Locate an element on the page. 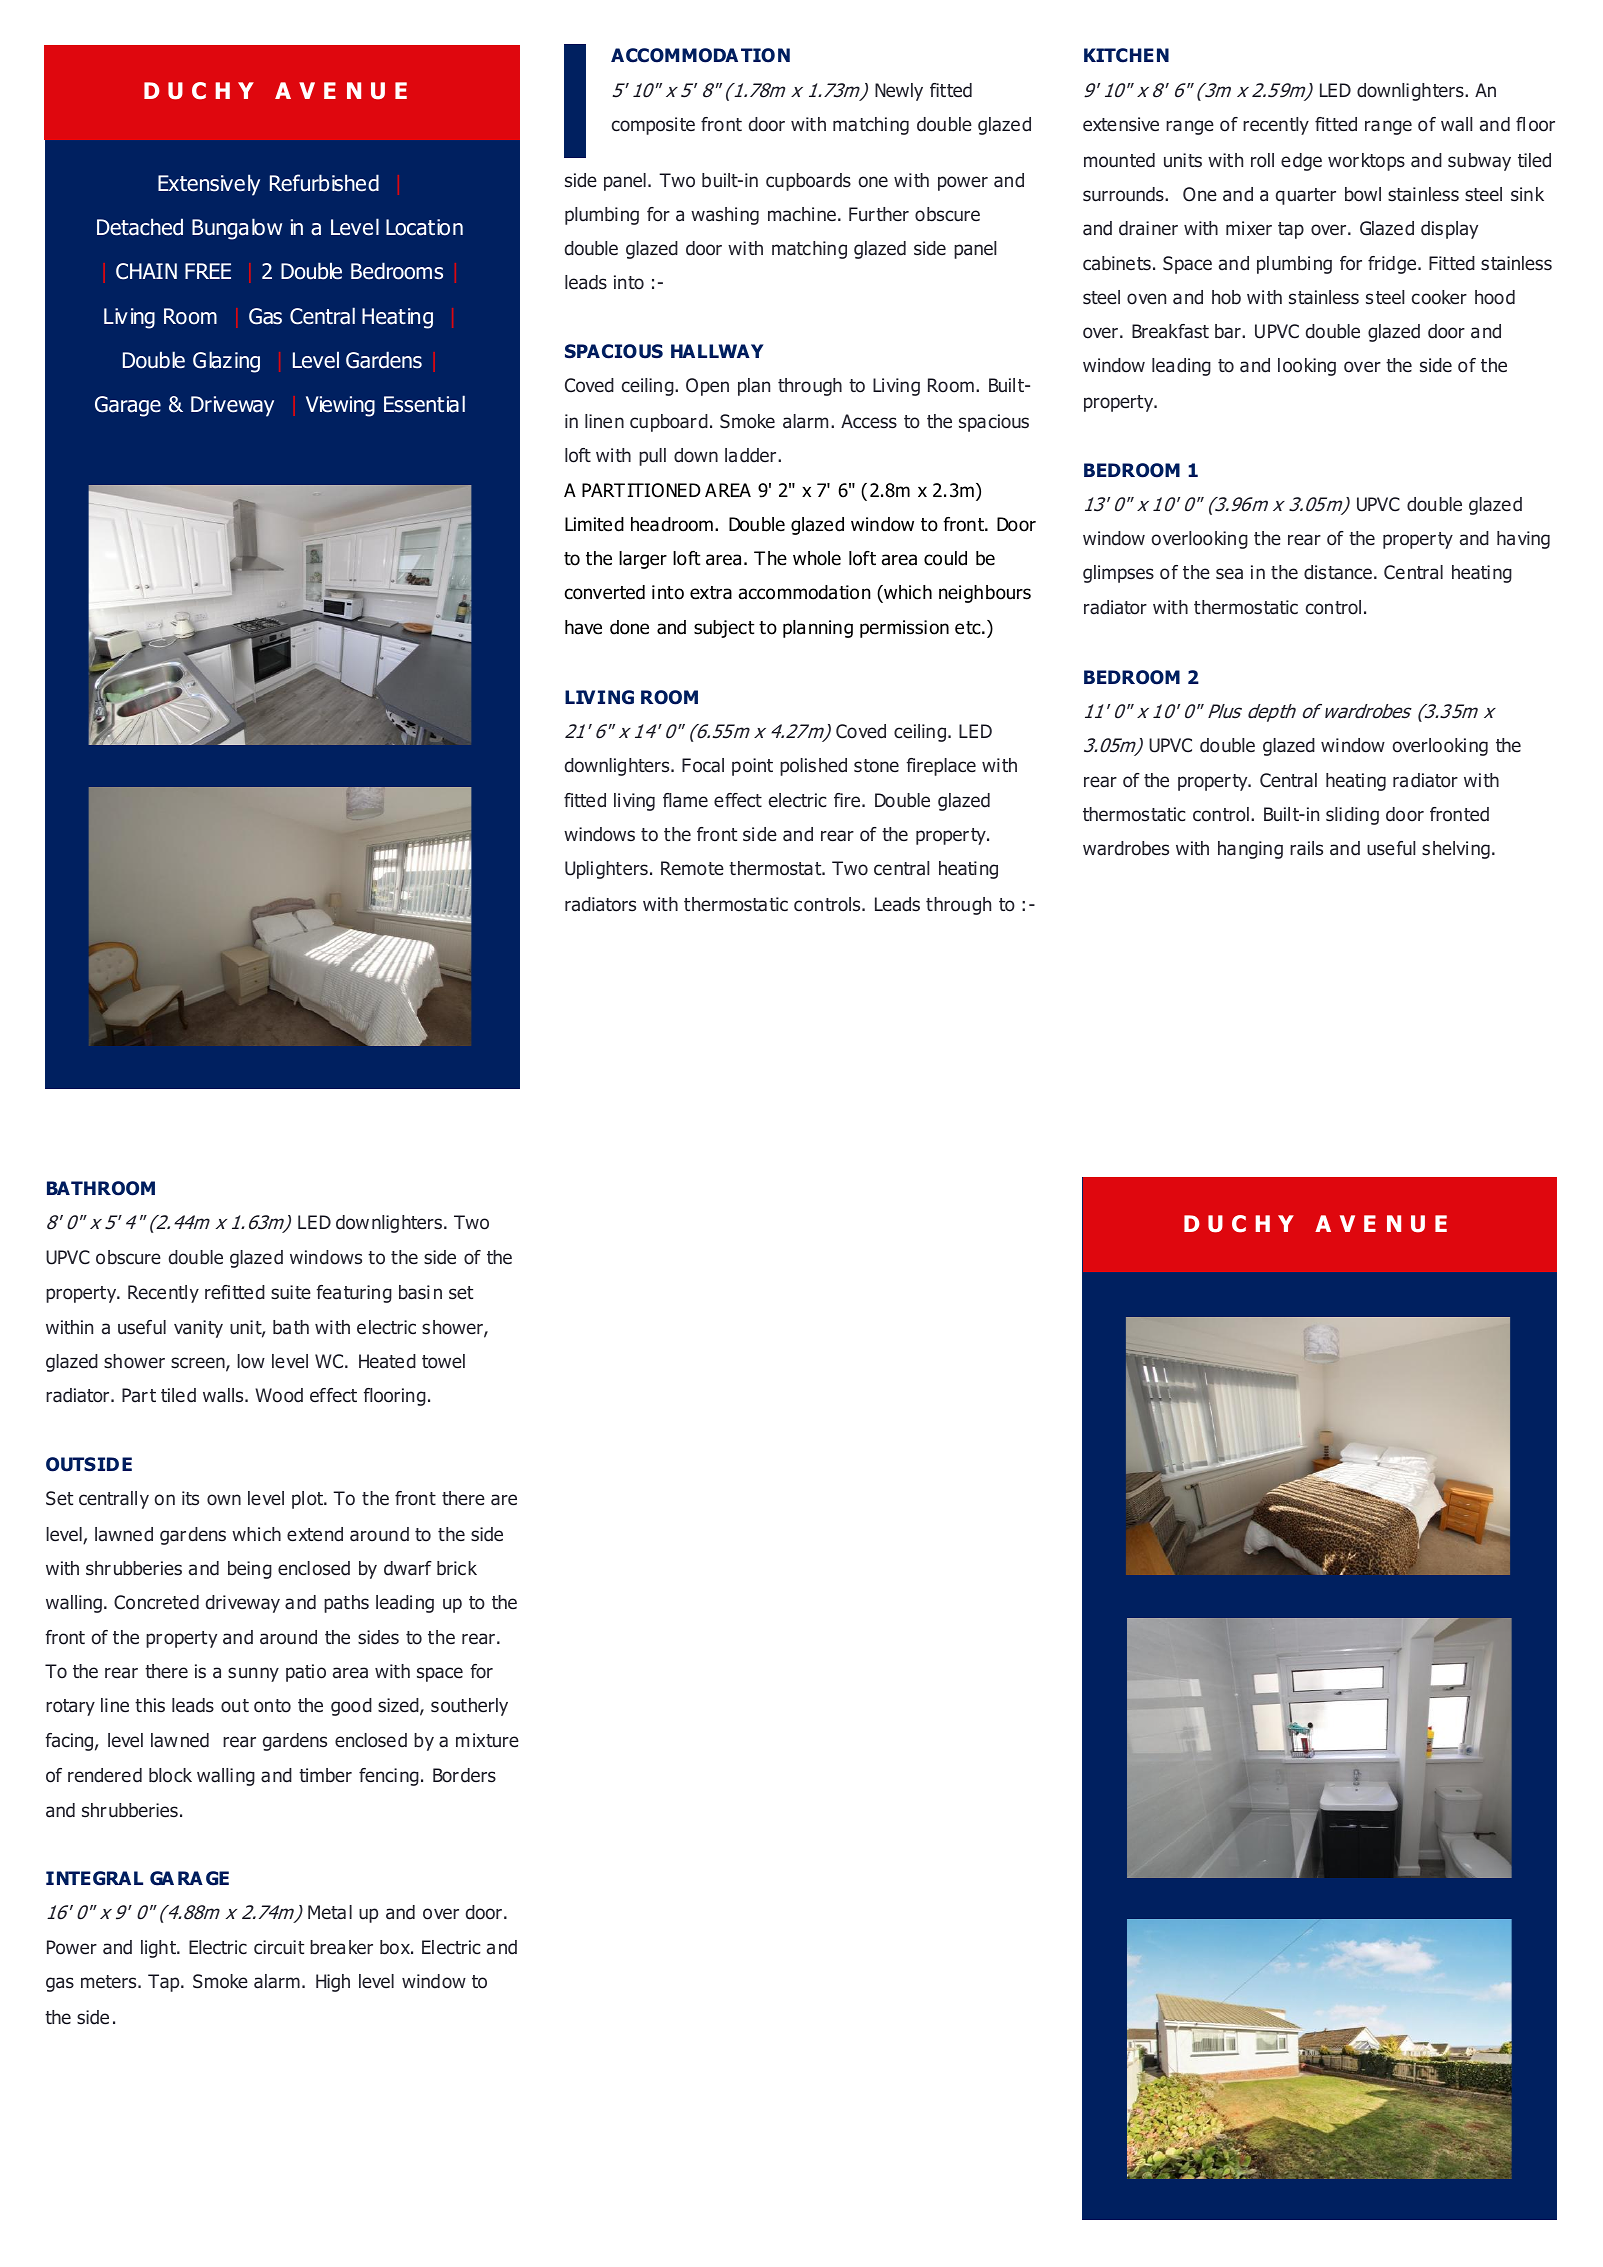  Newly is located at coordinates (899, 92).
